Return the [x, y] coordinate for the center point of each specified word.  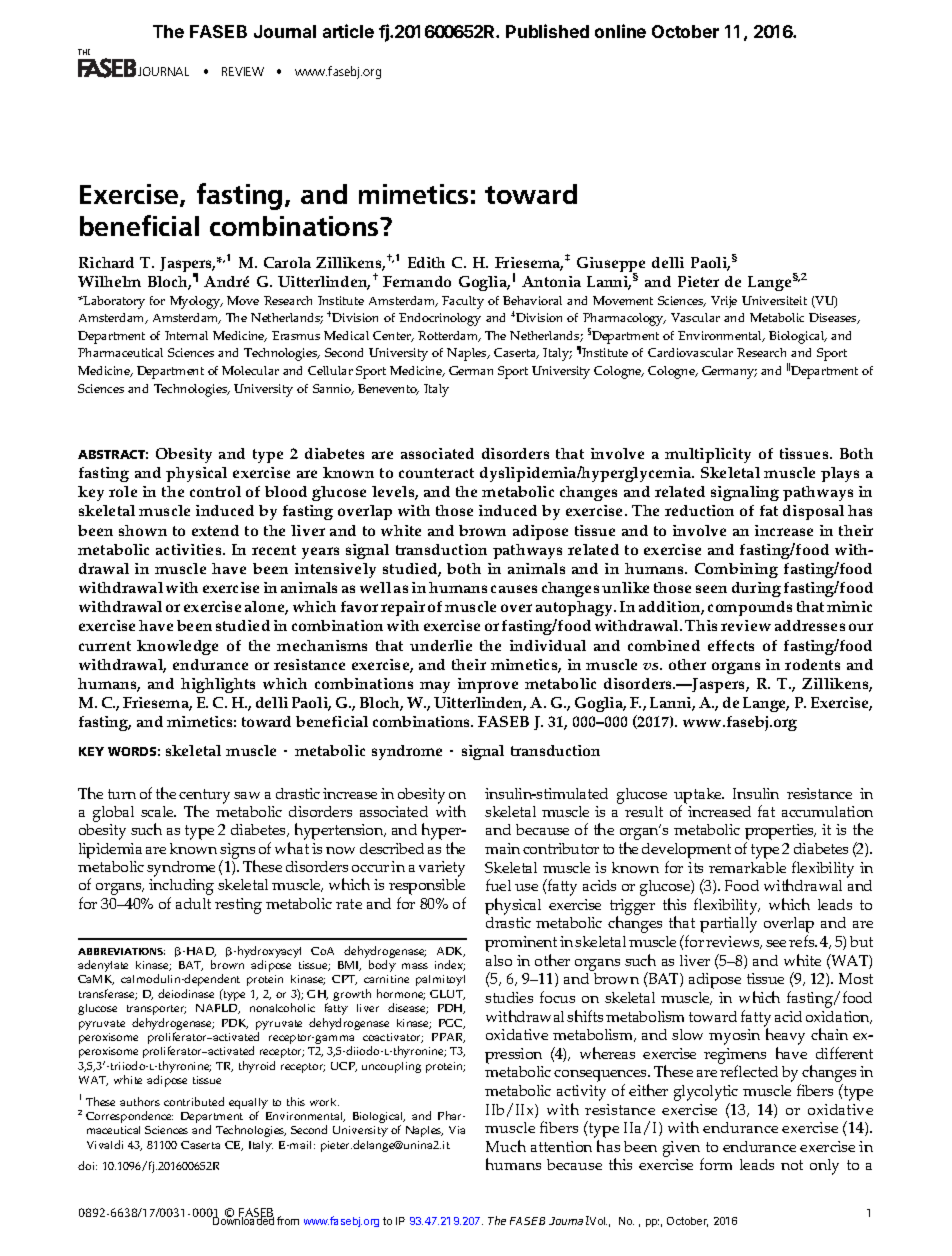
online [620, 31]
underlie [441, 645]
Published [547, 31]
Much [506, 1146]
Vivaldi [105, 1144]
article [348, 31]
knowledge [177, 647]
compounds [750, 608]
